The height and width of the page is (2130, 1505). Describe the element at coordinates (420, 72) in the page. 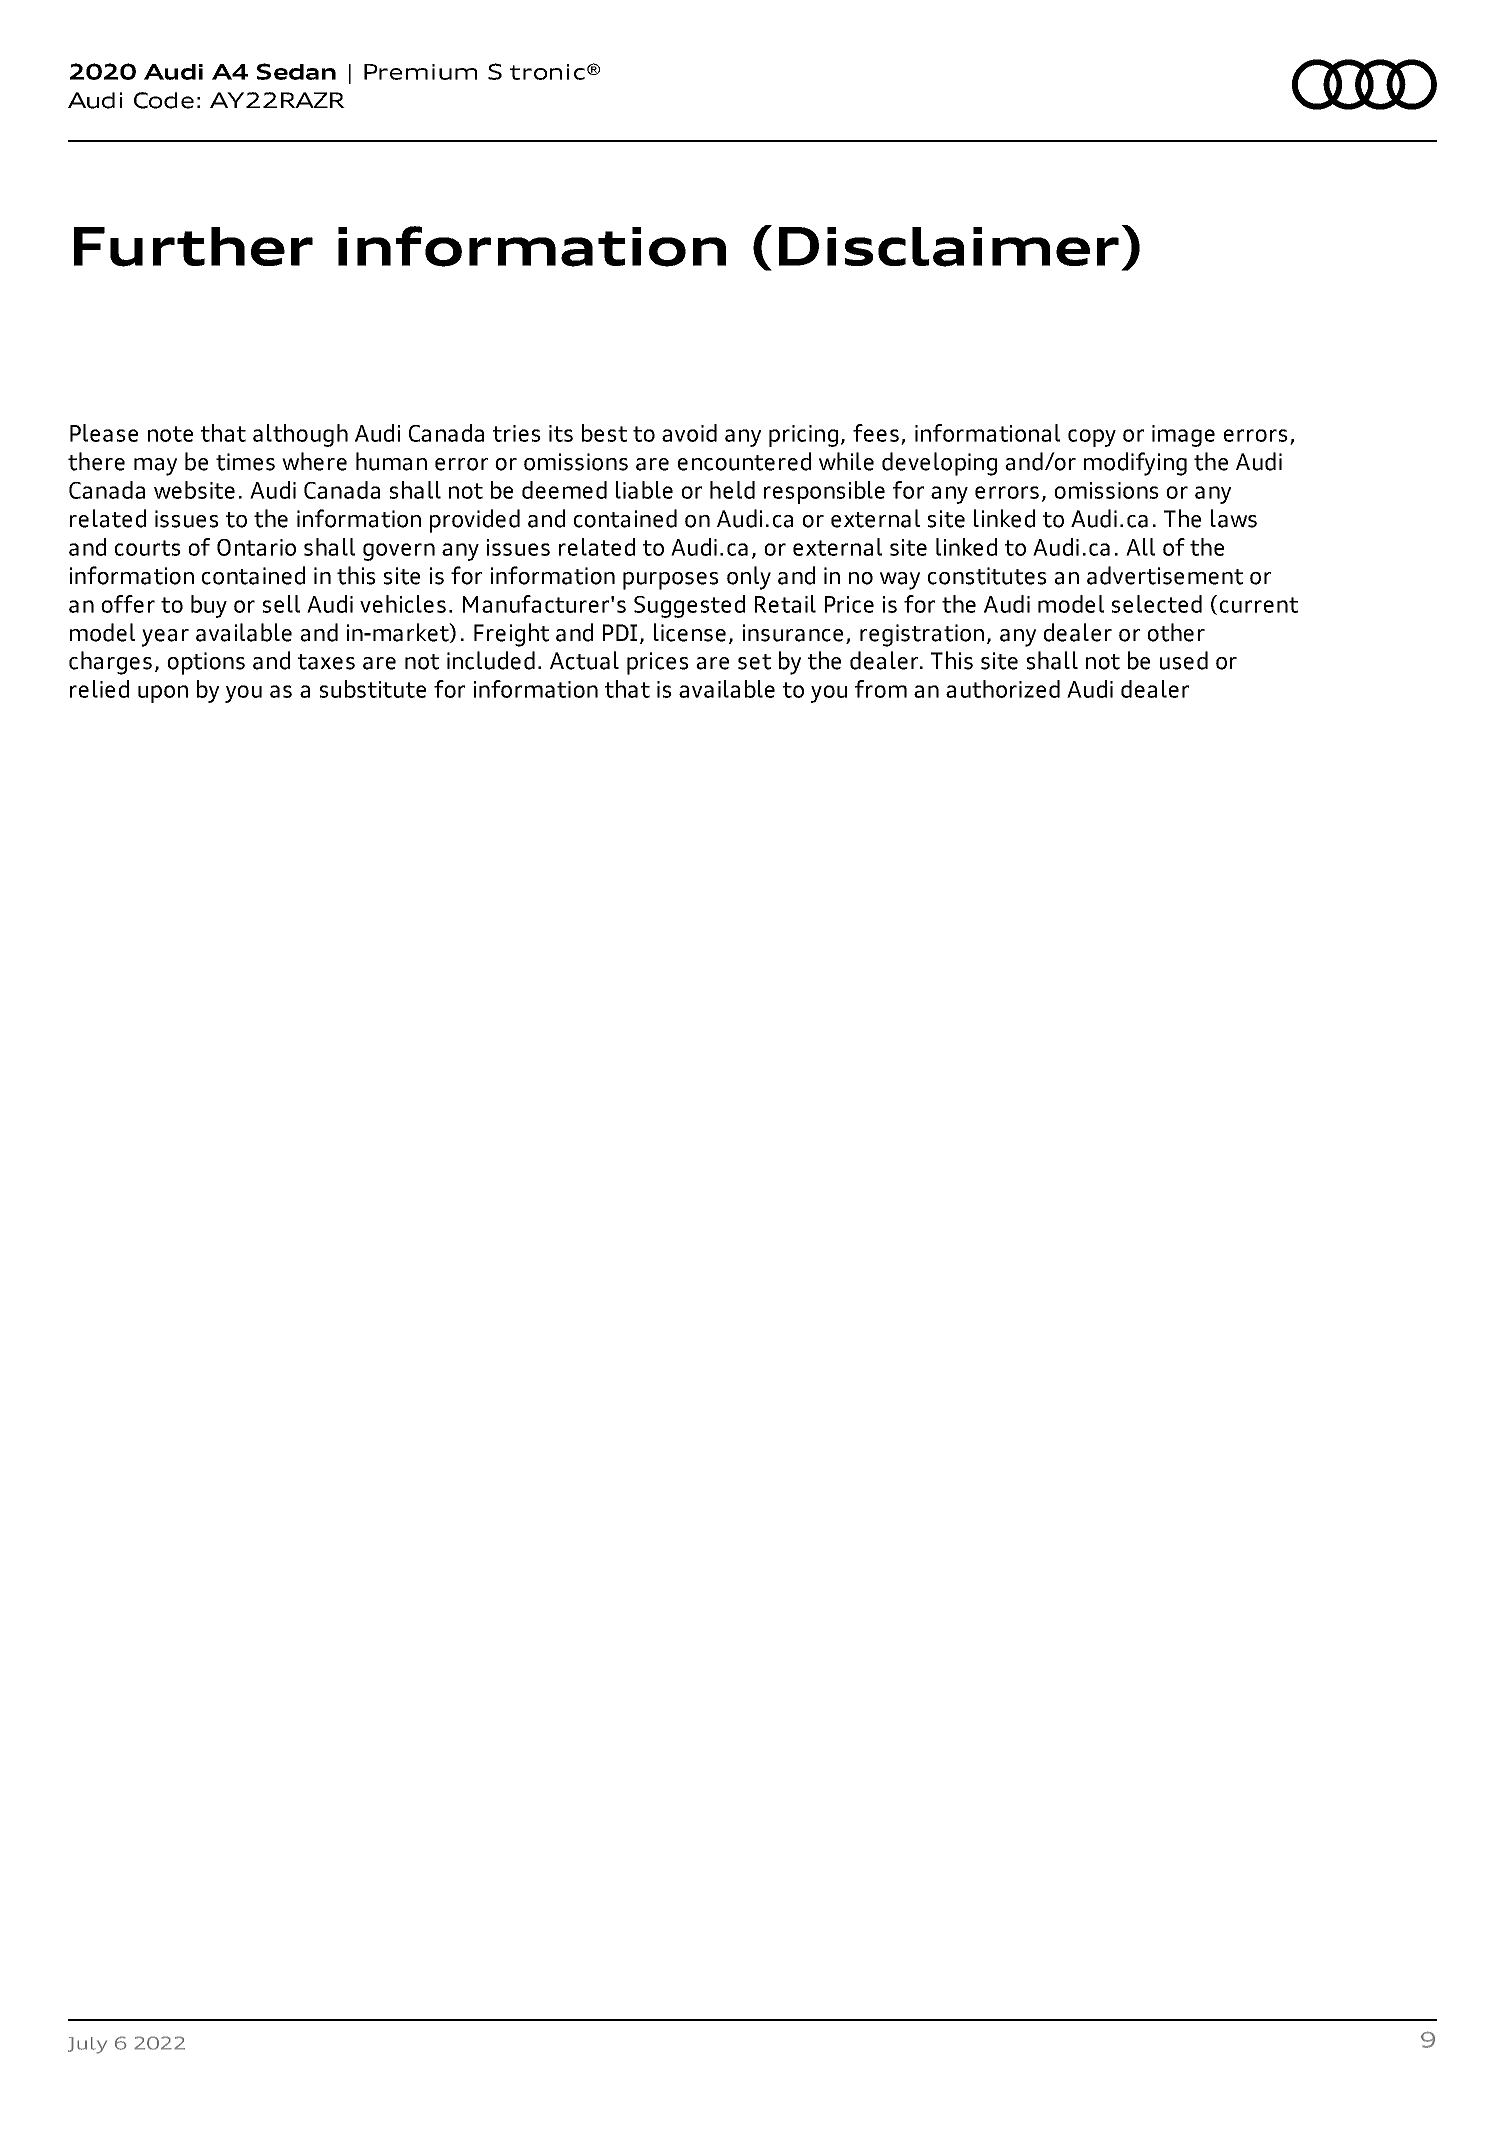

I see `Premium` at that location.
